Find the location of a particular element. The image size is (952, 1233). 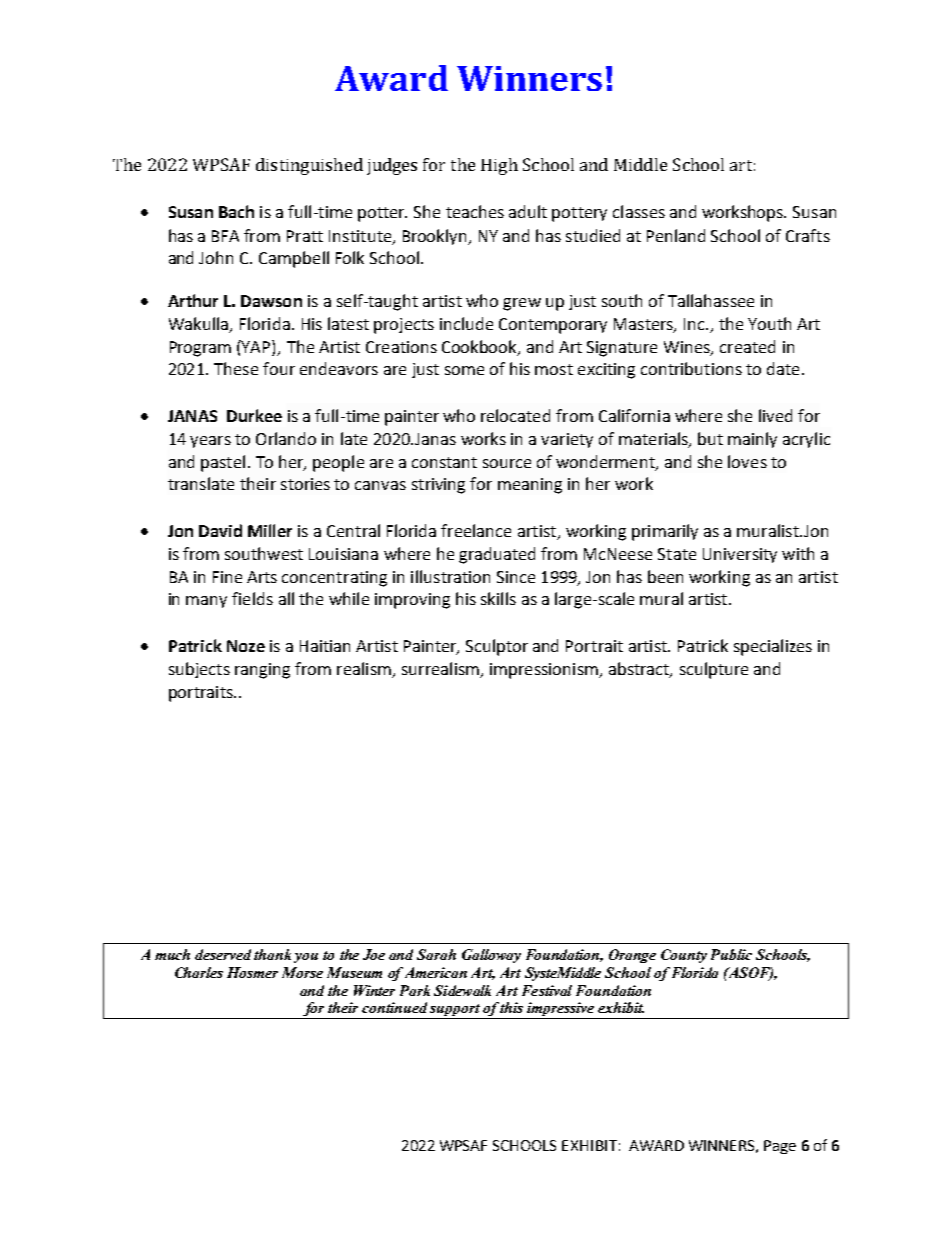

impressionism is located at coordinates (545, 671).
